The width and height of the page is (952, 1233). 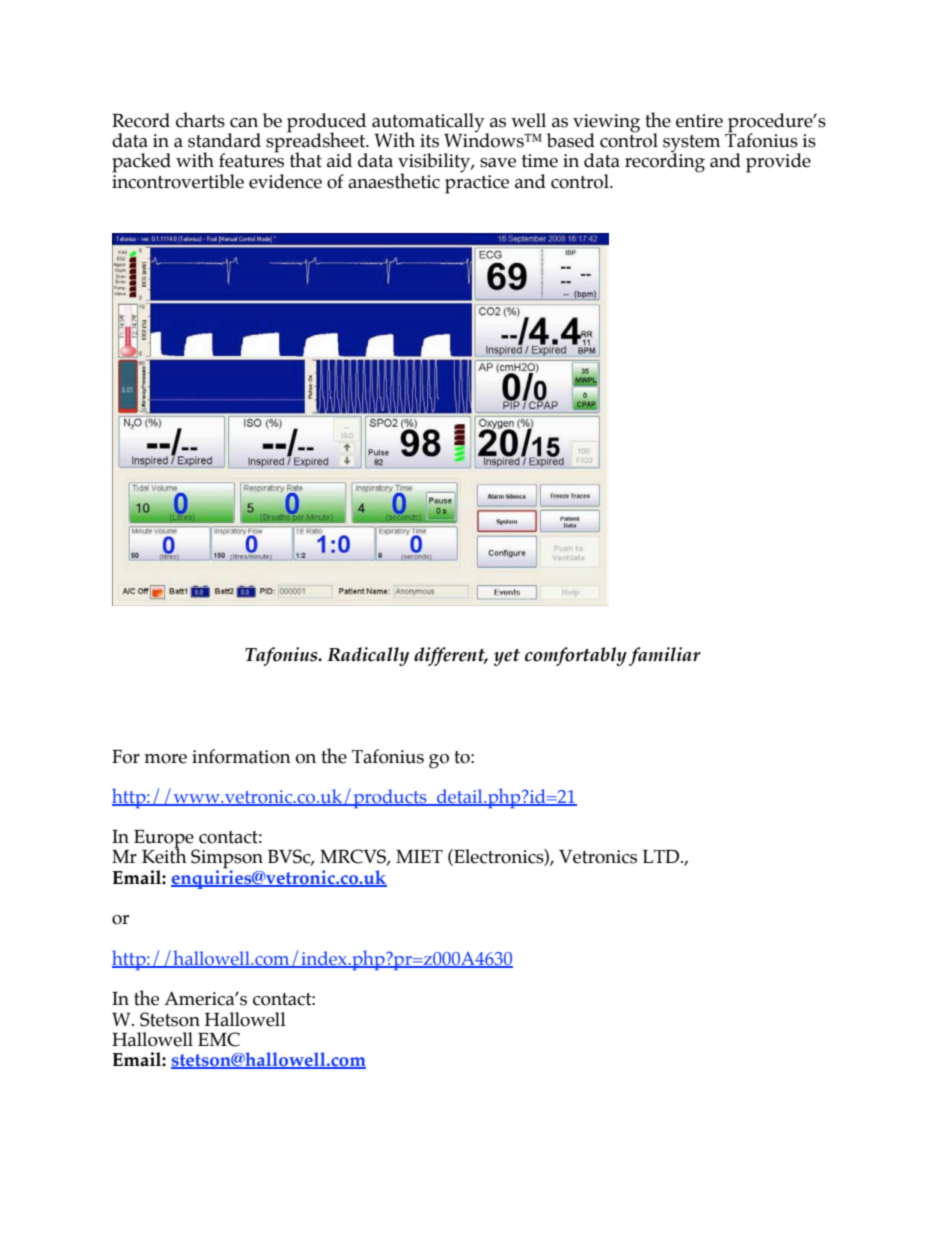 I want to click on Windows, so click(x=485, y=139).
